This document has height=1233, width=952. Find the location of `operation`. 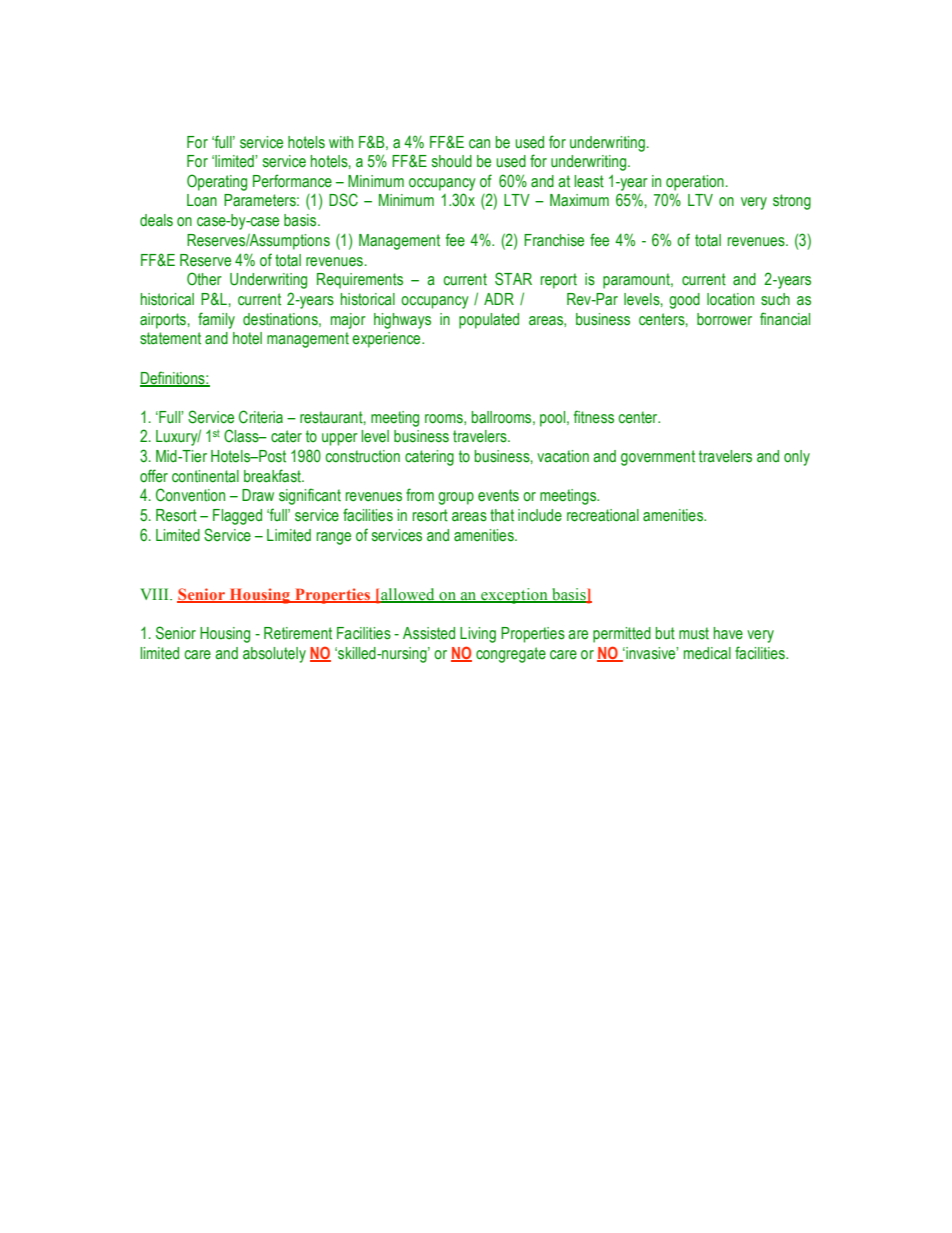

operation is located at coordinates (695, 183).
